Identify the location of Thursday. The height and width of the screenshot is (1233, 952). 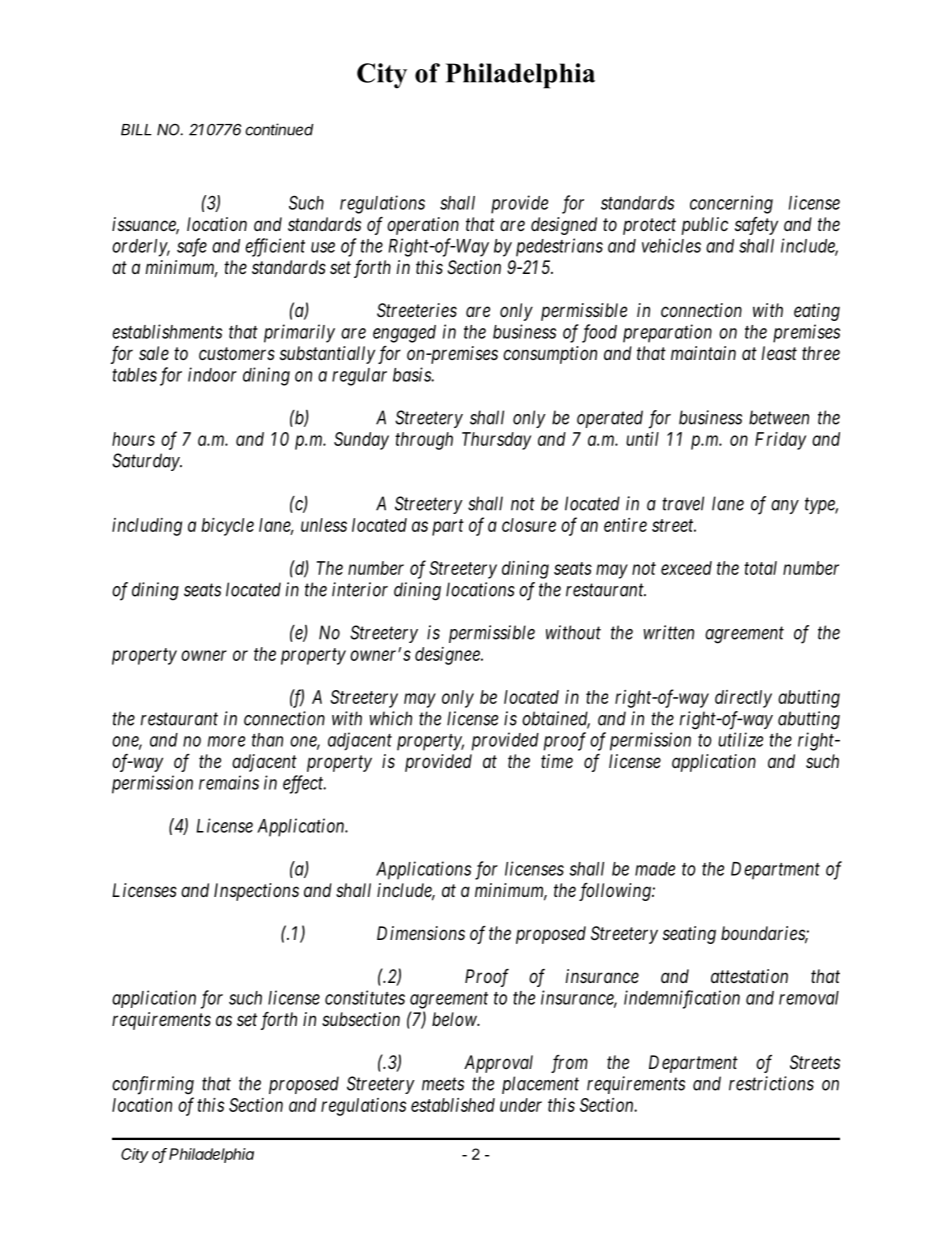
(496, 441).
